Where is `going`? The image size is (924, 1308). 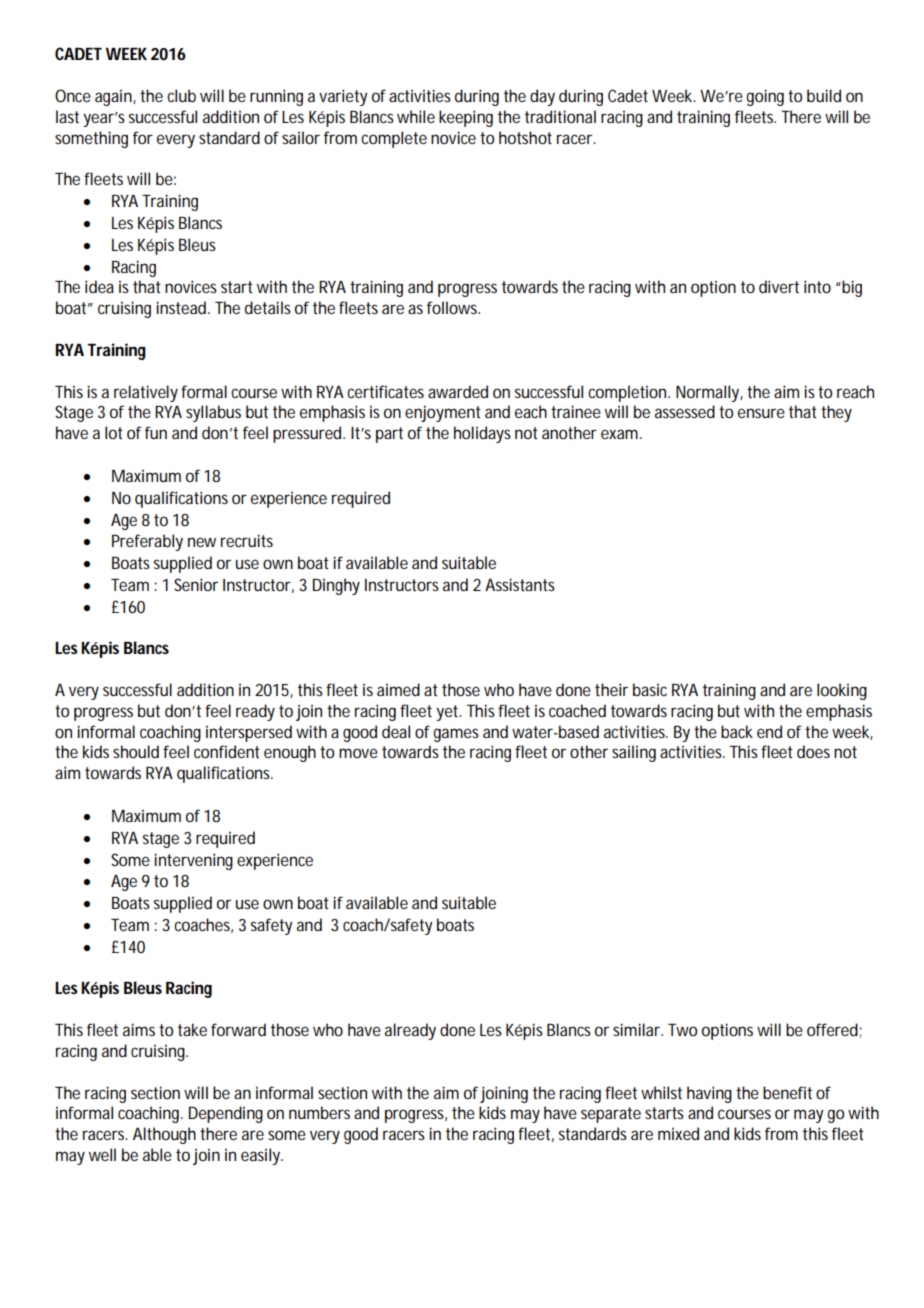
going is located at coordinates (765, 97).
